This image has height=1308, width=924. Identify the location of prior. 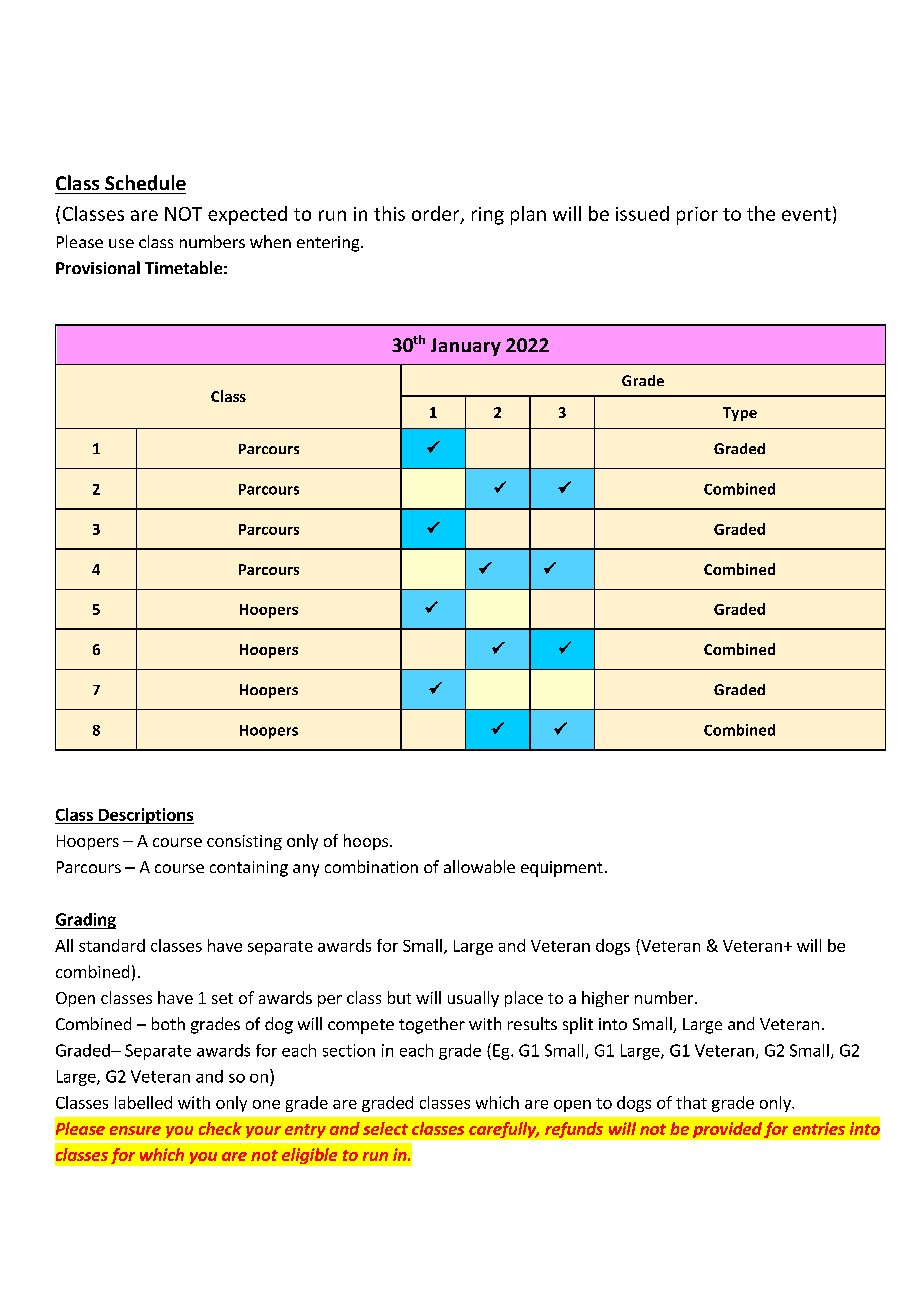
(697, 216).
